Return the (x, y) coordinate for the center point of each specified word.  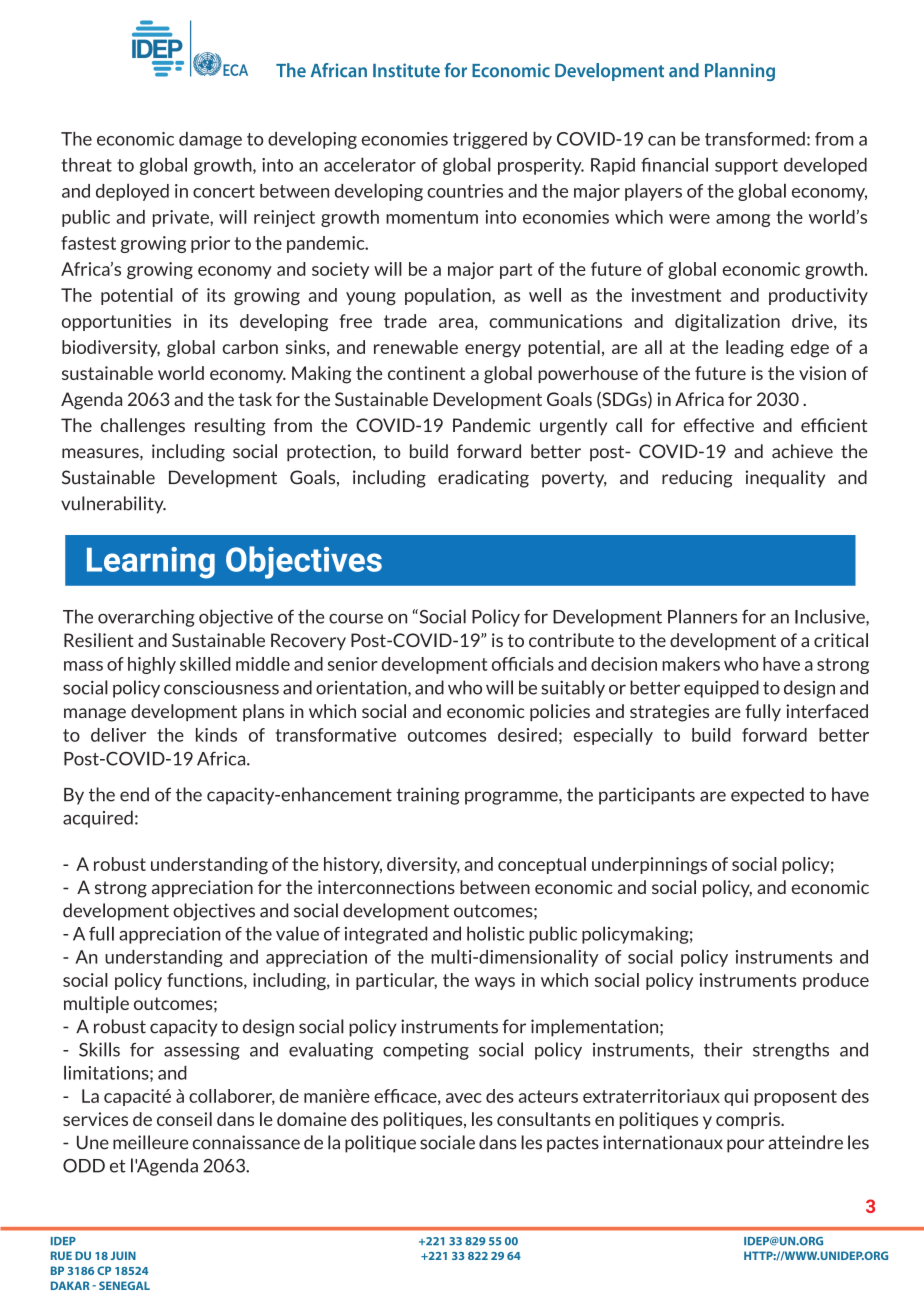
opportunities (116, 322)
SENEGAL (124, 1285)
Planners (703, 616)
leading (755, 349)
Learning (151, 563)
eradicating (483, 479)
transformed (755, 139)
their (723, 1049)
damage (210, 140)
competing (426, 1051)
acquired (98, 819)
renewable (416, 347)
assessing (202, 1051)
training (428, 796)
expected (767, 796)
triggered (490, 140)
